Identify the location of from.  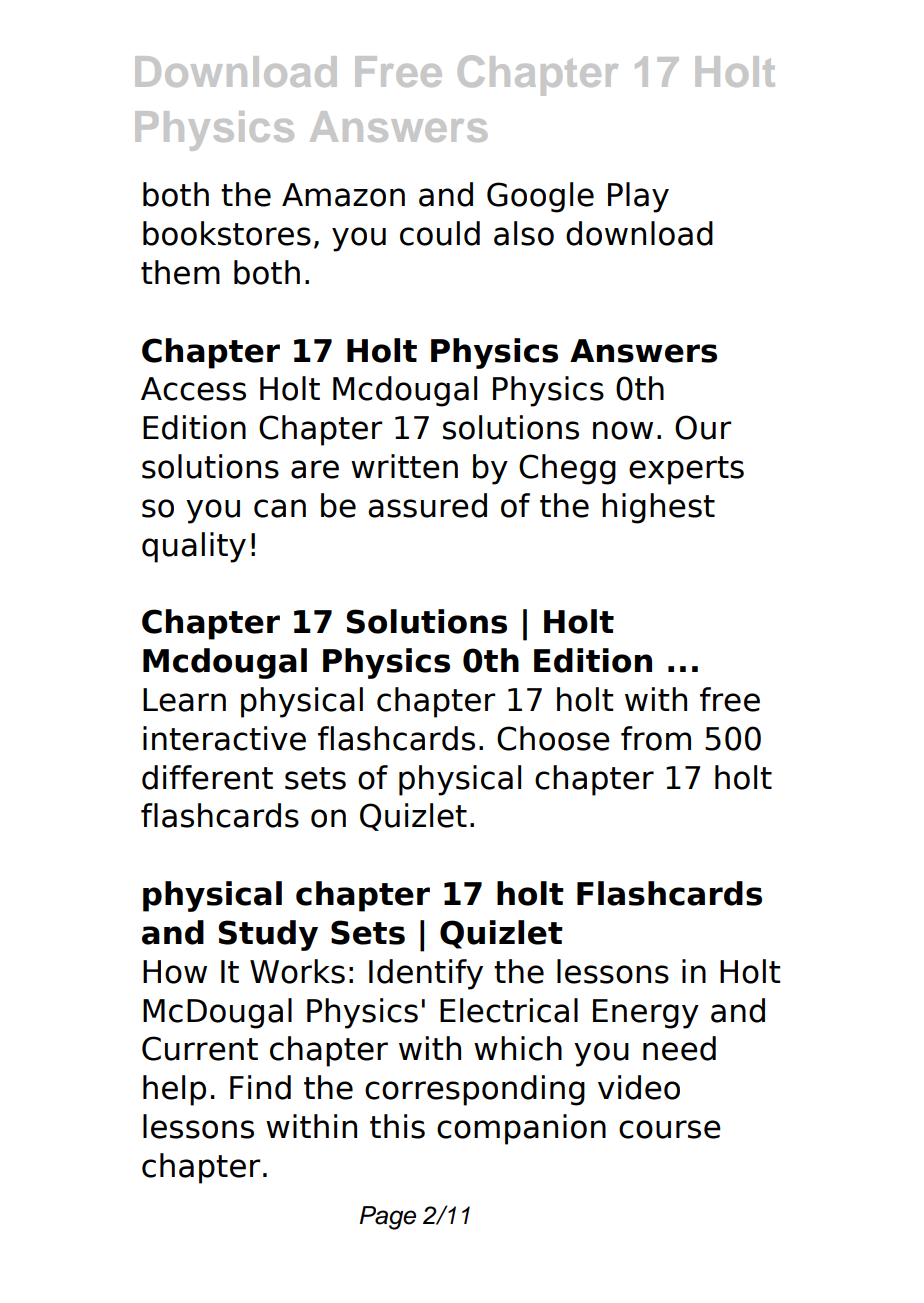
(656, 738).
